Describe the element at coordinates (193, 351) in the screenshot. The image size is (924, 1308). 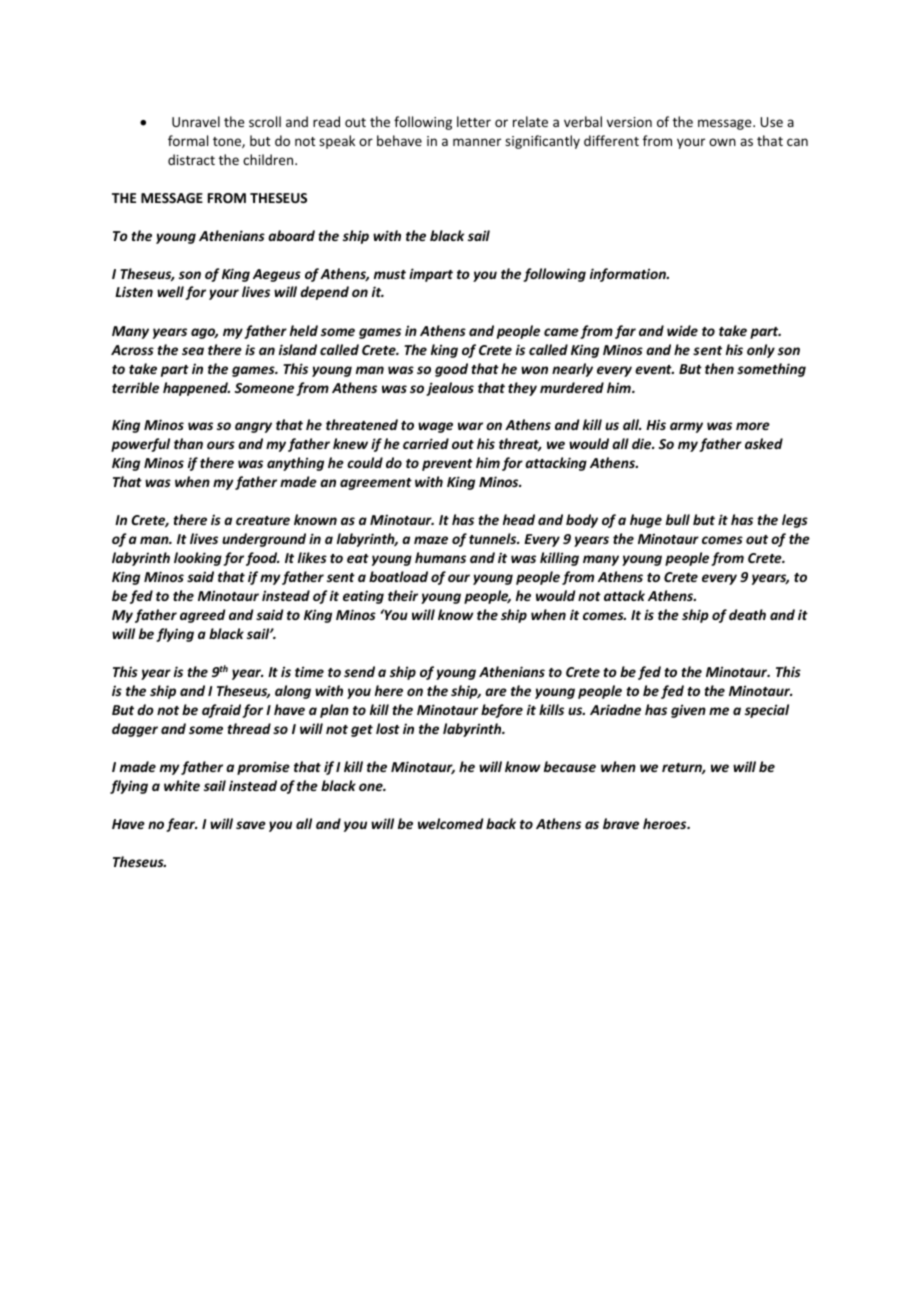
I see `sea` at that location.
